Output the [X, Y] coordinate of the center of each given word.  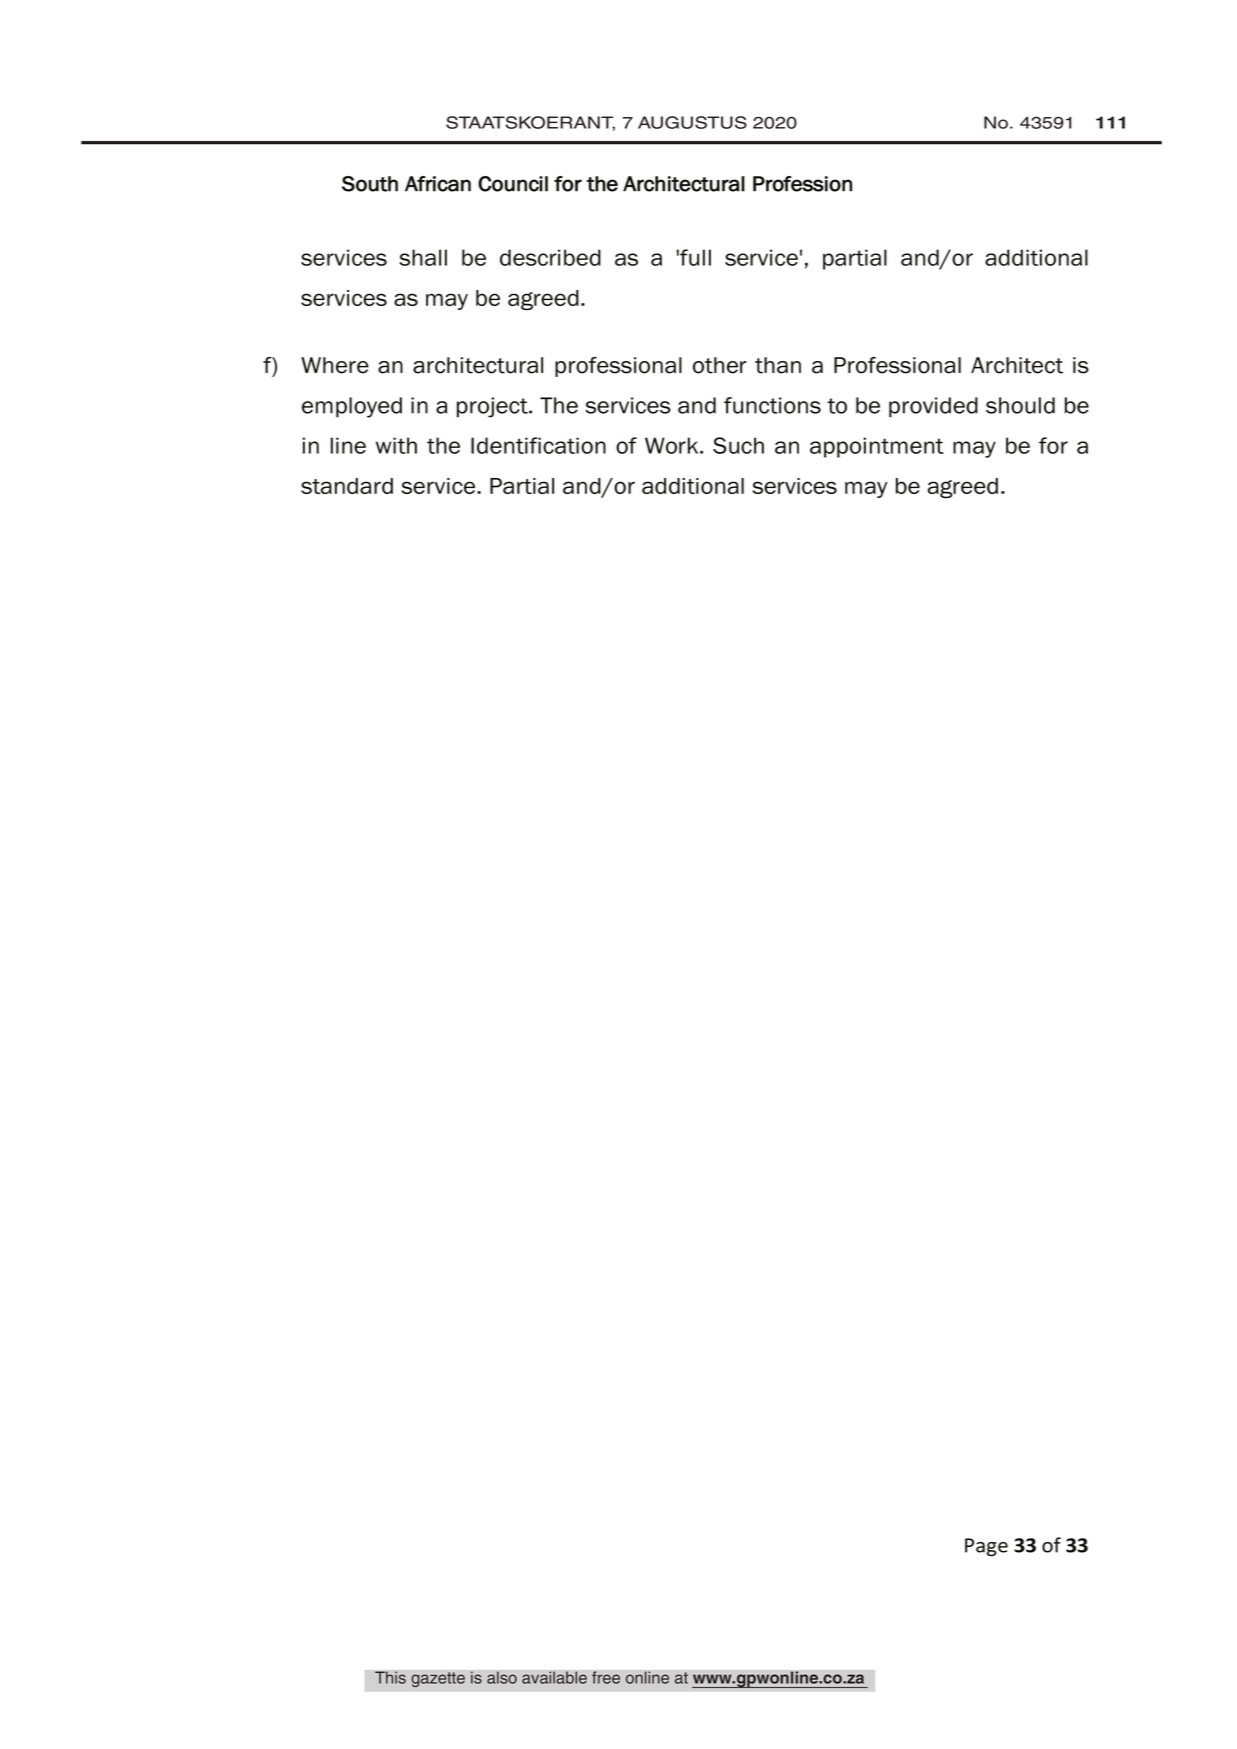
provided [933, 407]
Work [673, 445]
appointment [876, 447]
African [438, 184]
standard [347, 486]
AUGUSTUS [692, 122]
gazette [438, 1680]
